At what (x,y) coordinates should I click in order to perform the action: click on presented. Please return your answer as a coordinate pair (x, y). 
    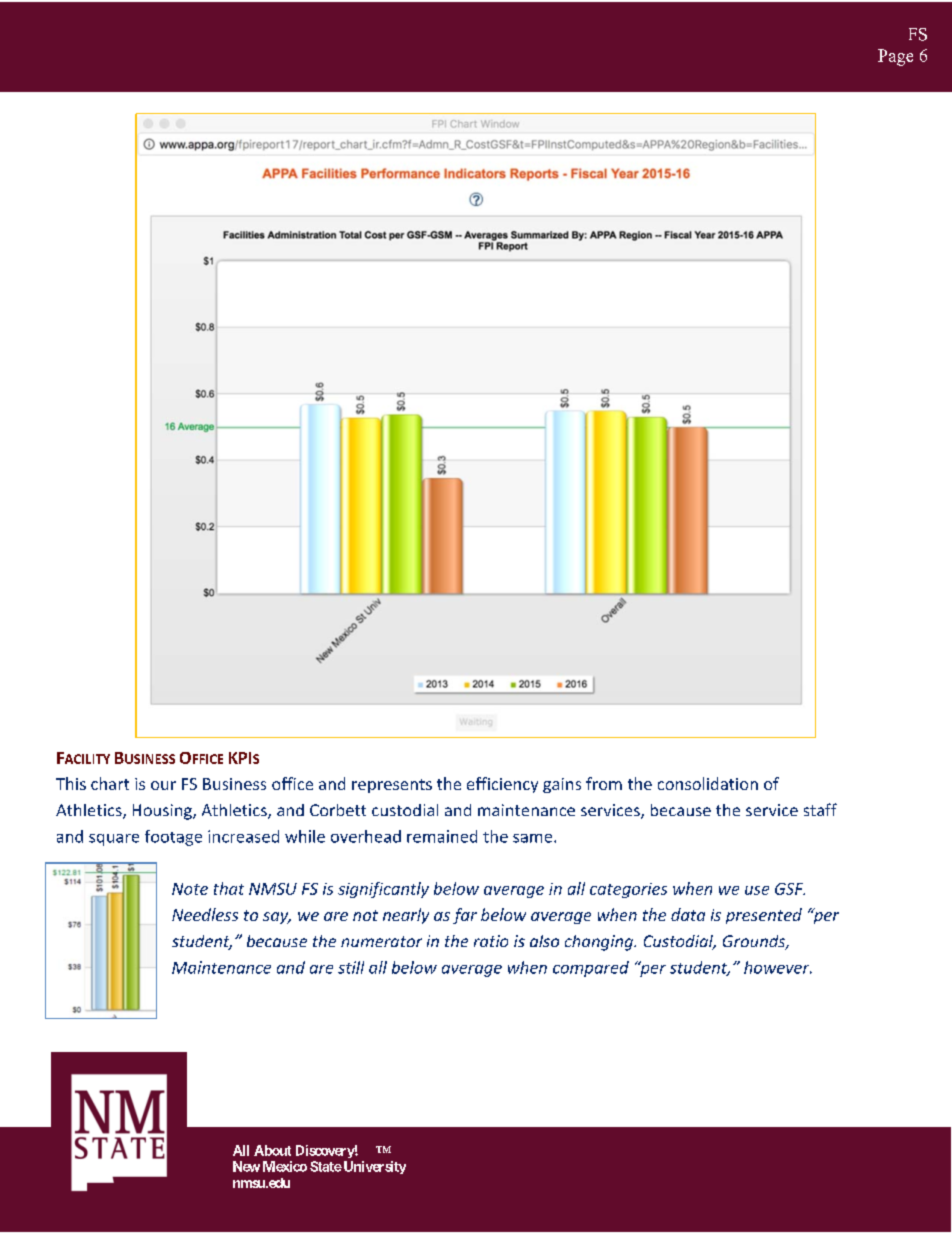
    Looking at the image, I should click on (764, 916).
